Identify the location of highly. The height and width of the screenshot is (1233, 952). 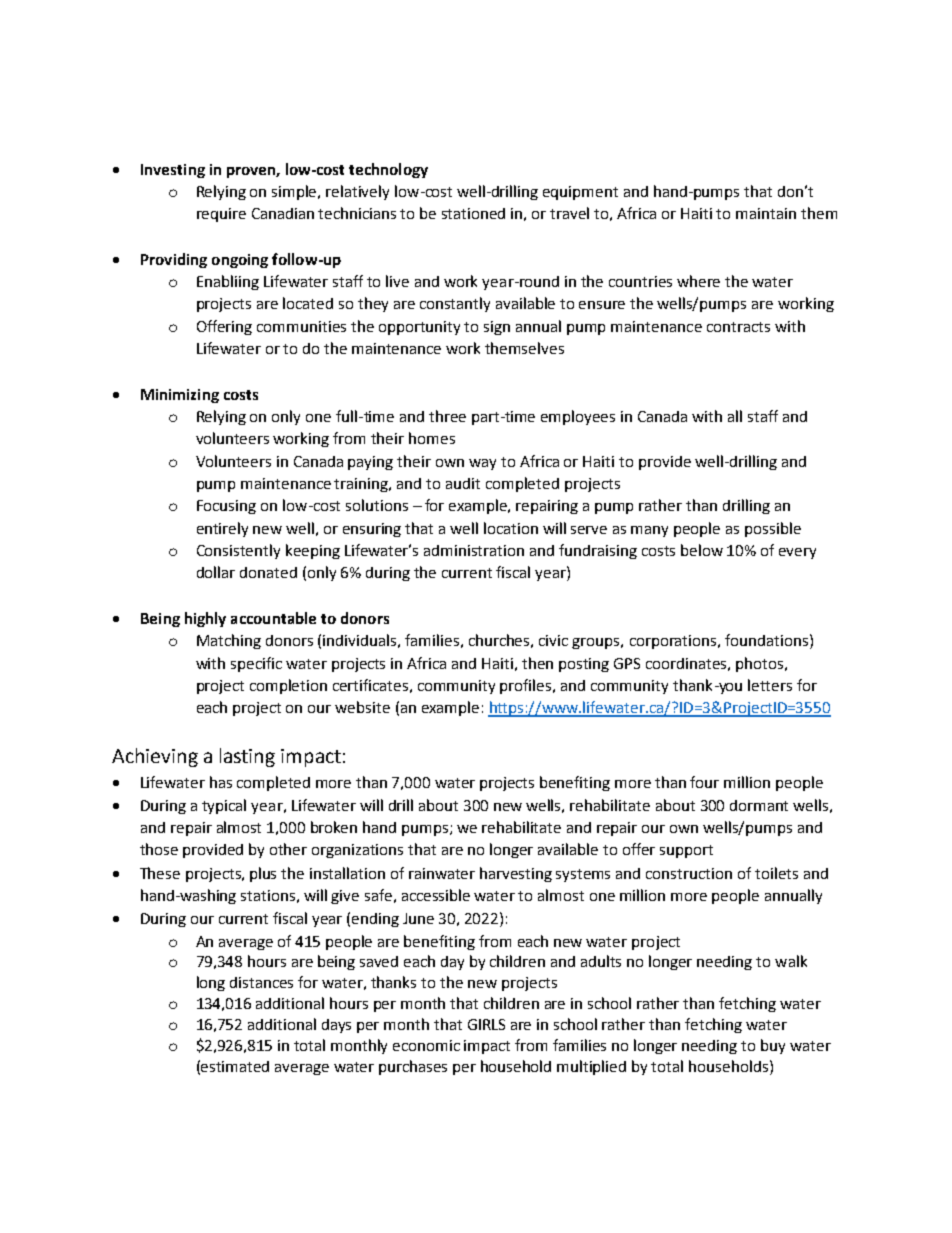
(205, 619).
